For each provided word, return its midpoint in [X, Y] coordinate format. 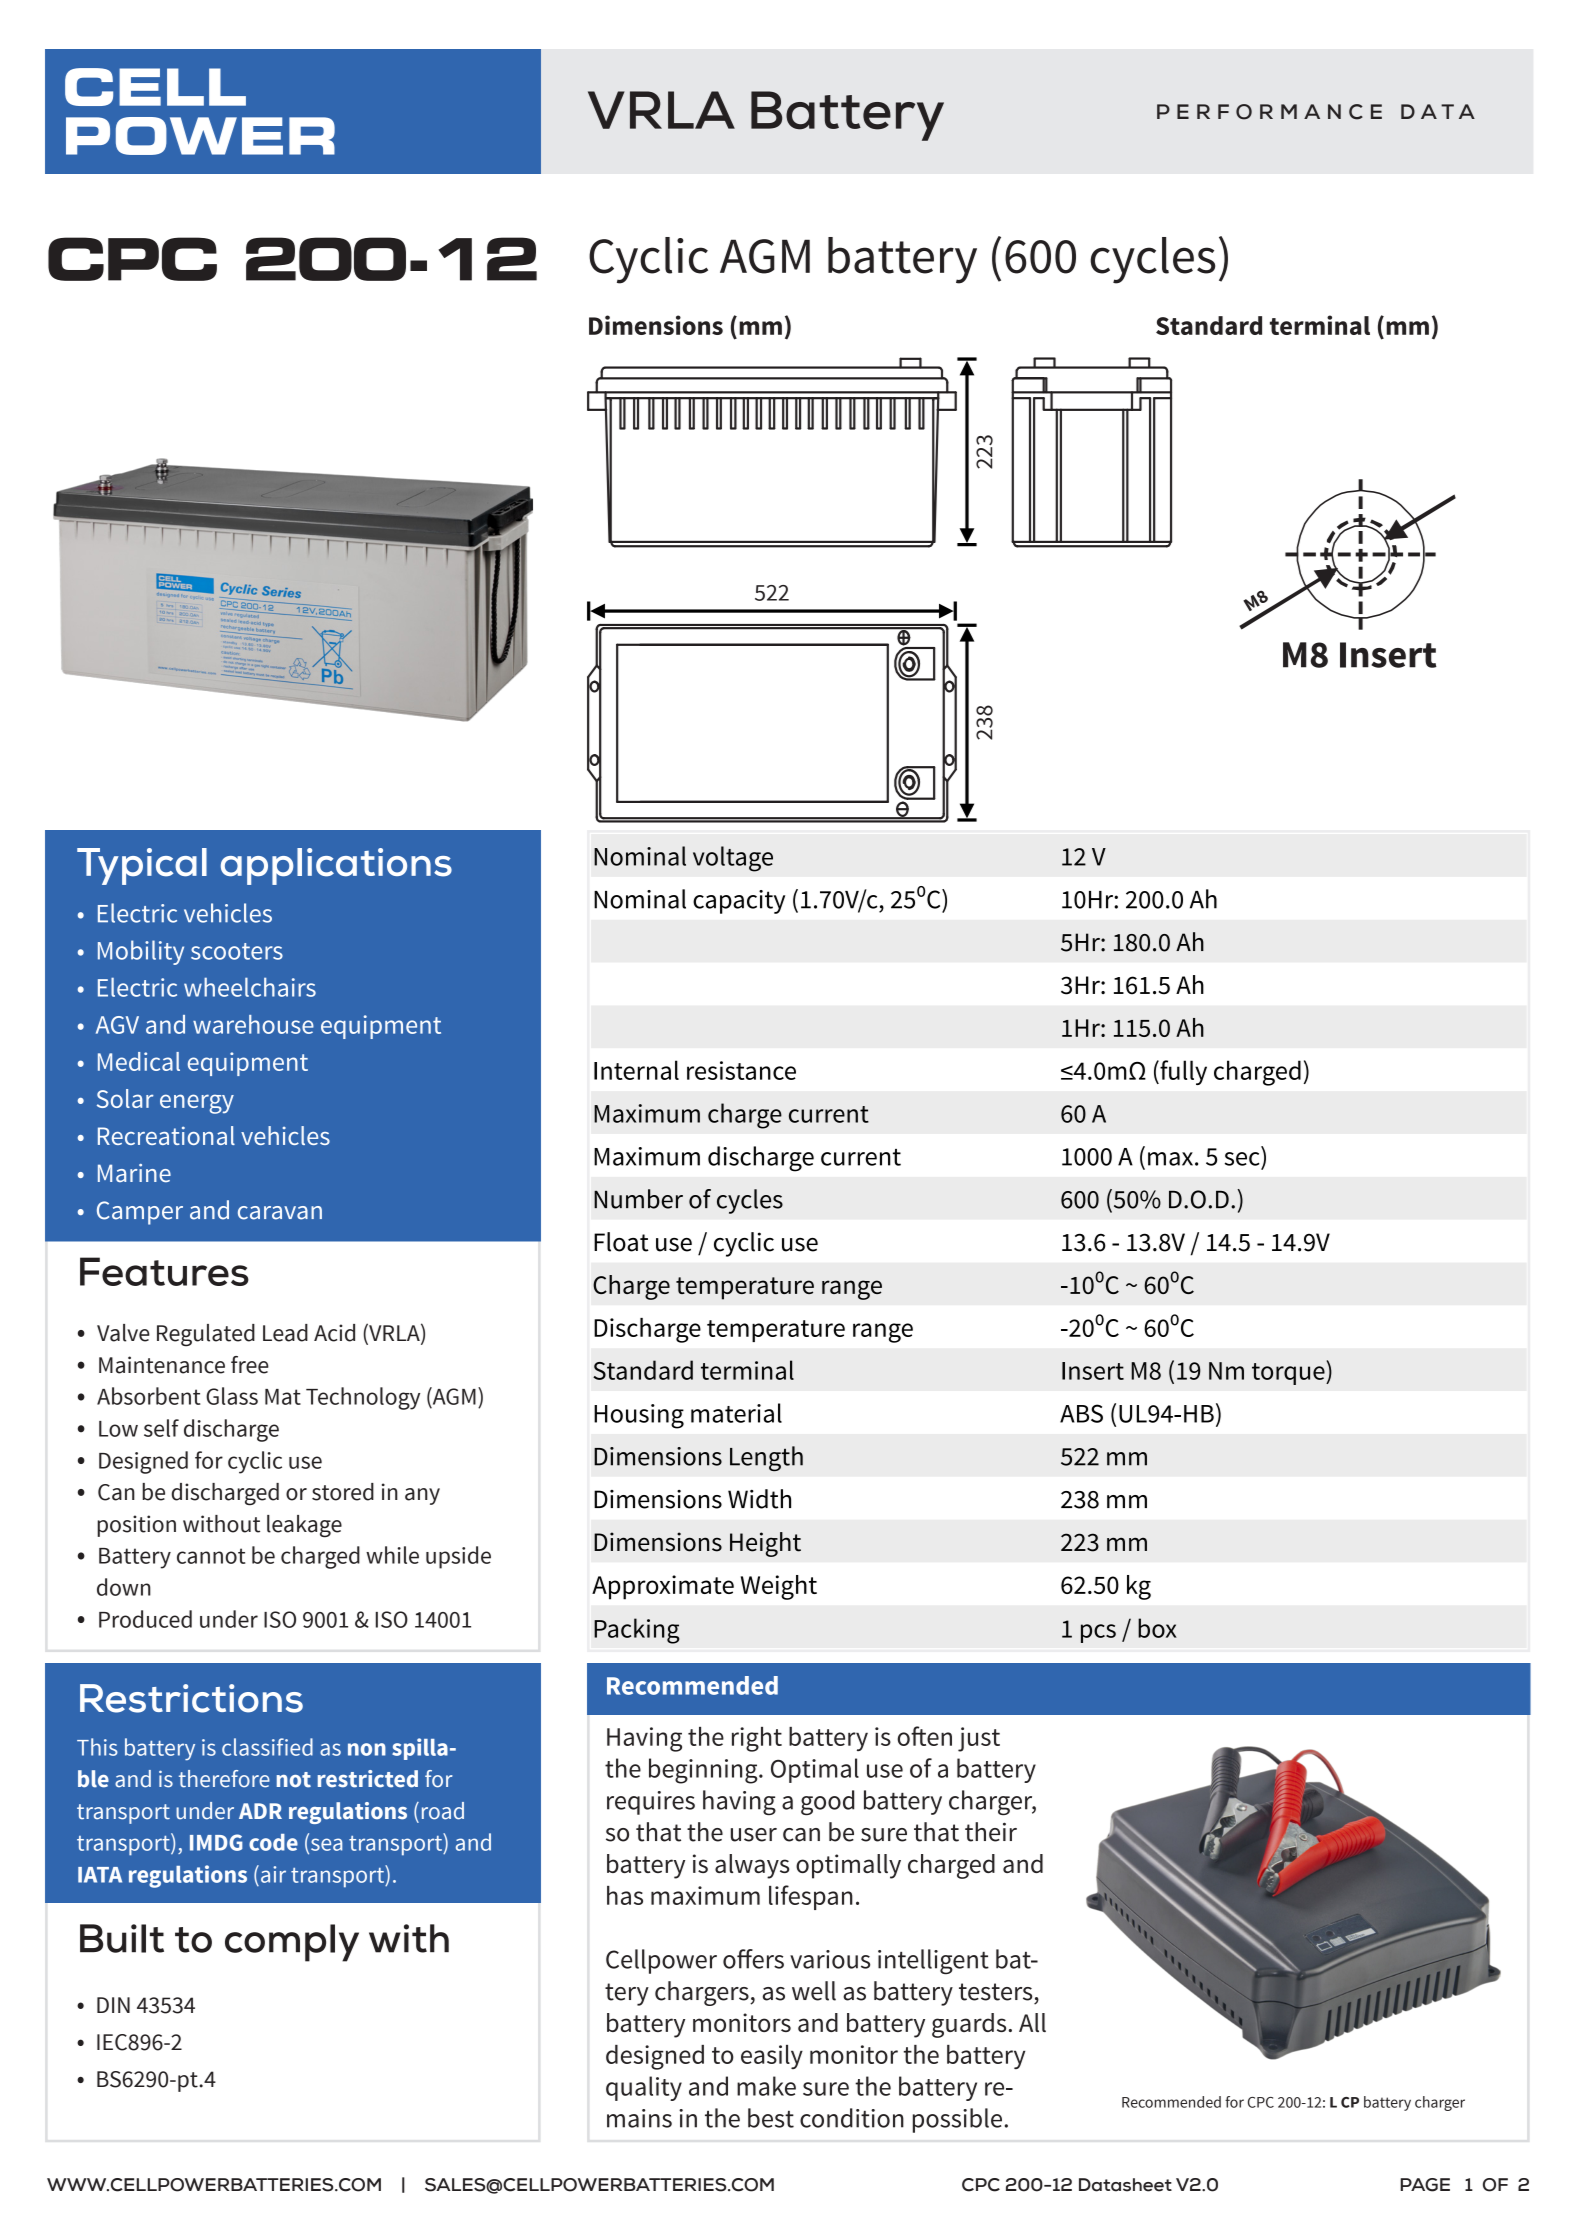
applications [336, 866]
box [1157, 1628]
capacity [739, 902]
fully [1182, 1072]
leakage [304, 1526]
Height [765, 1544]
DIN [113, 2005]
